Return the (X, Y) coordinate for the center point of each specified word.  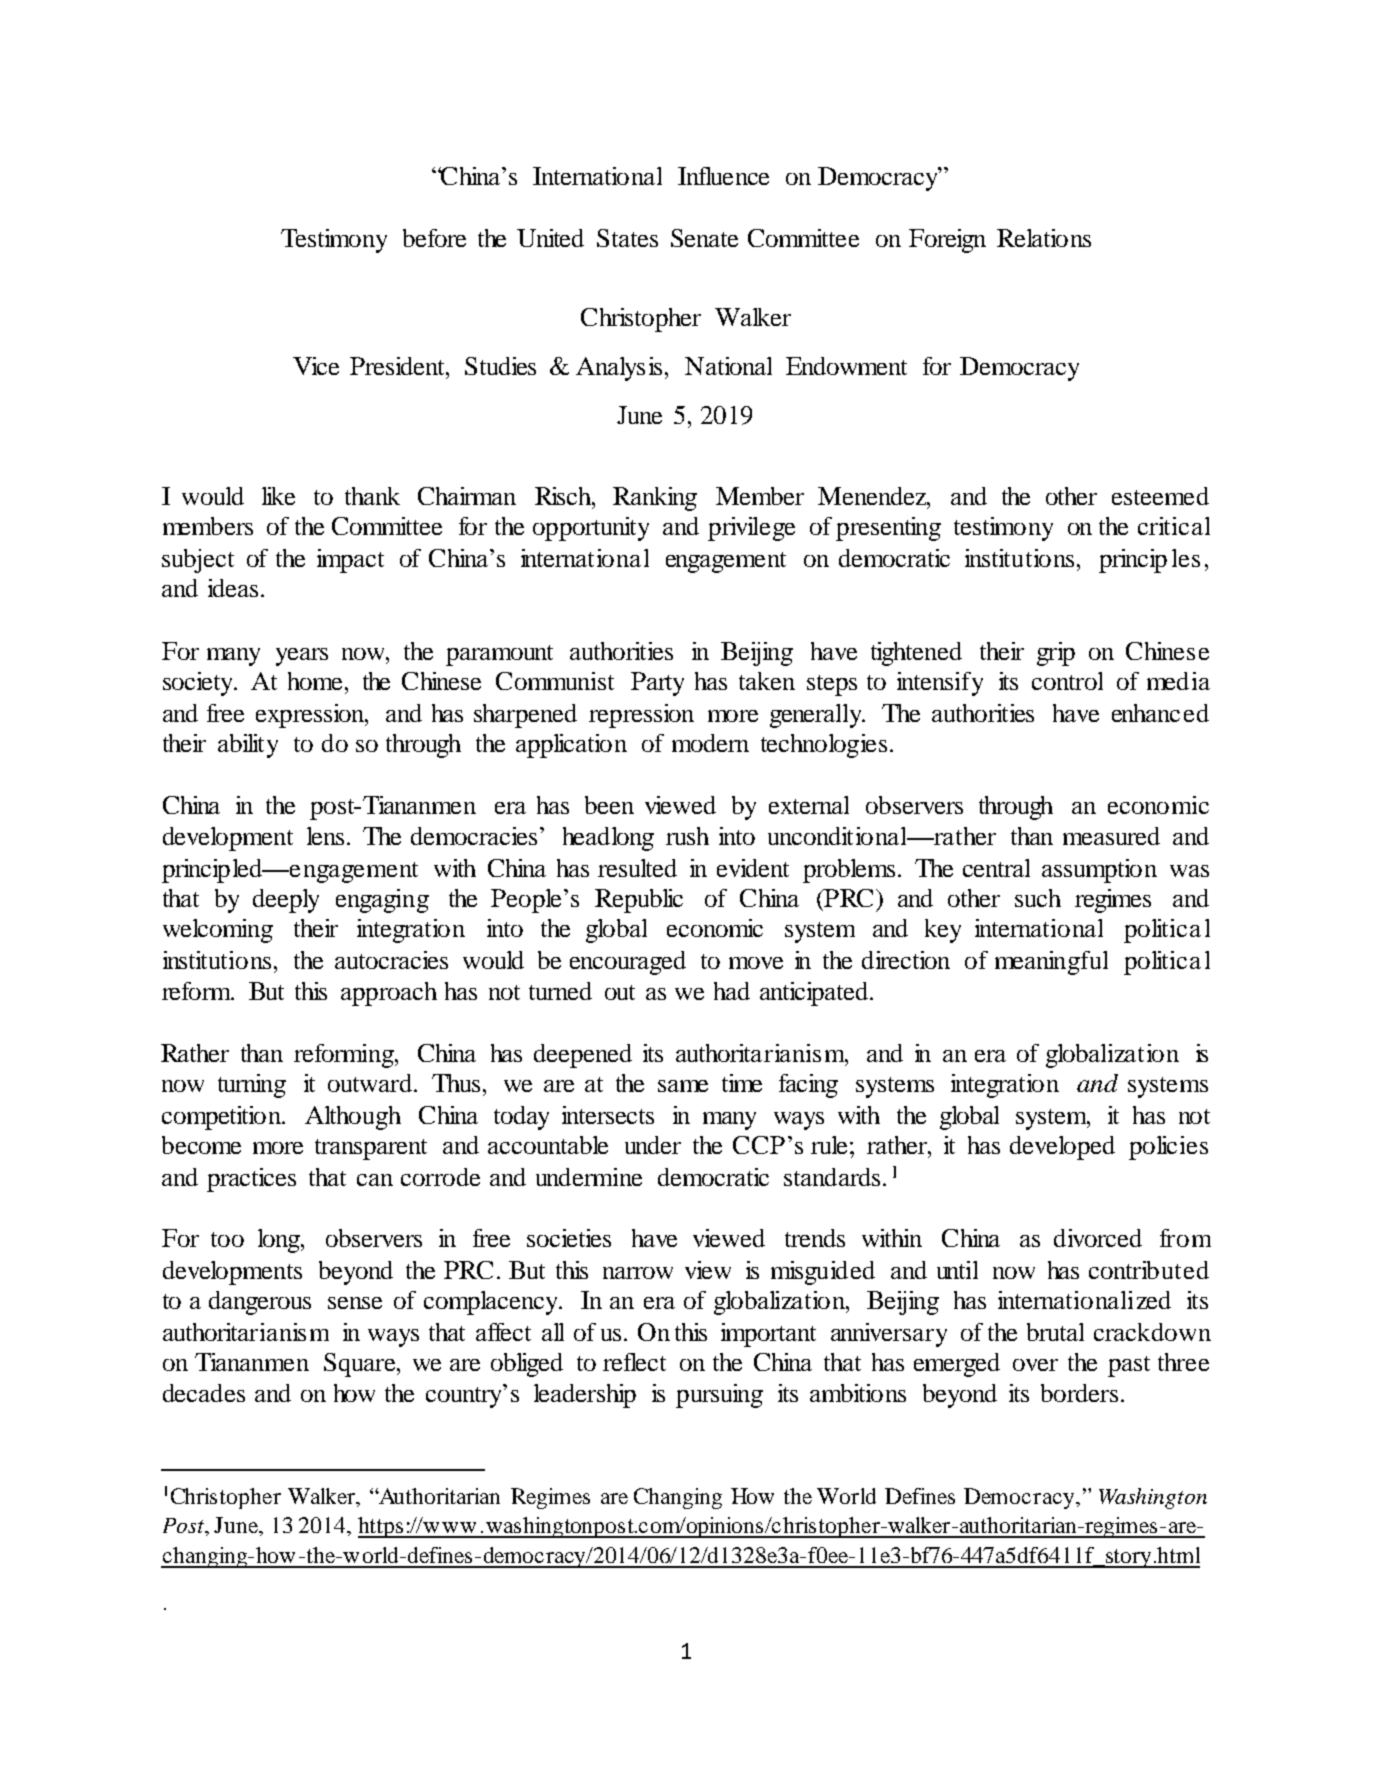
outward (370, 1083)
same (683, 1086)
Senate (704, 238)
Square (361, 1365)
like (278, 496)
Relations (1044, 238)
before (434, 238)
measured (1111, 836)
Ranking (655, 499)
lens (325, 836)
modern (710, 743)
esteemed (1160, 496)
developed (1062, 1148)
